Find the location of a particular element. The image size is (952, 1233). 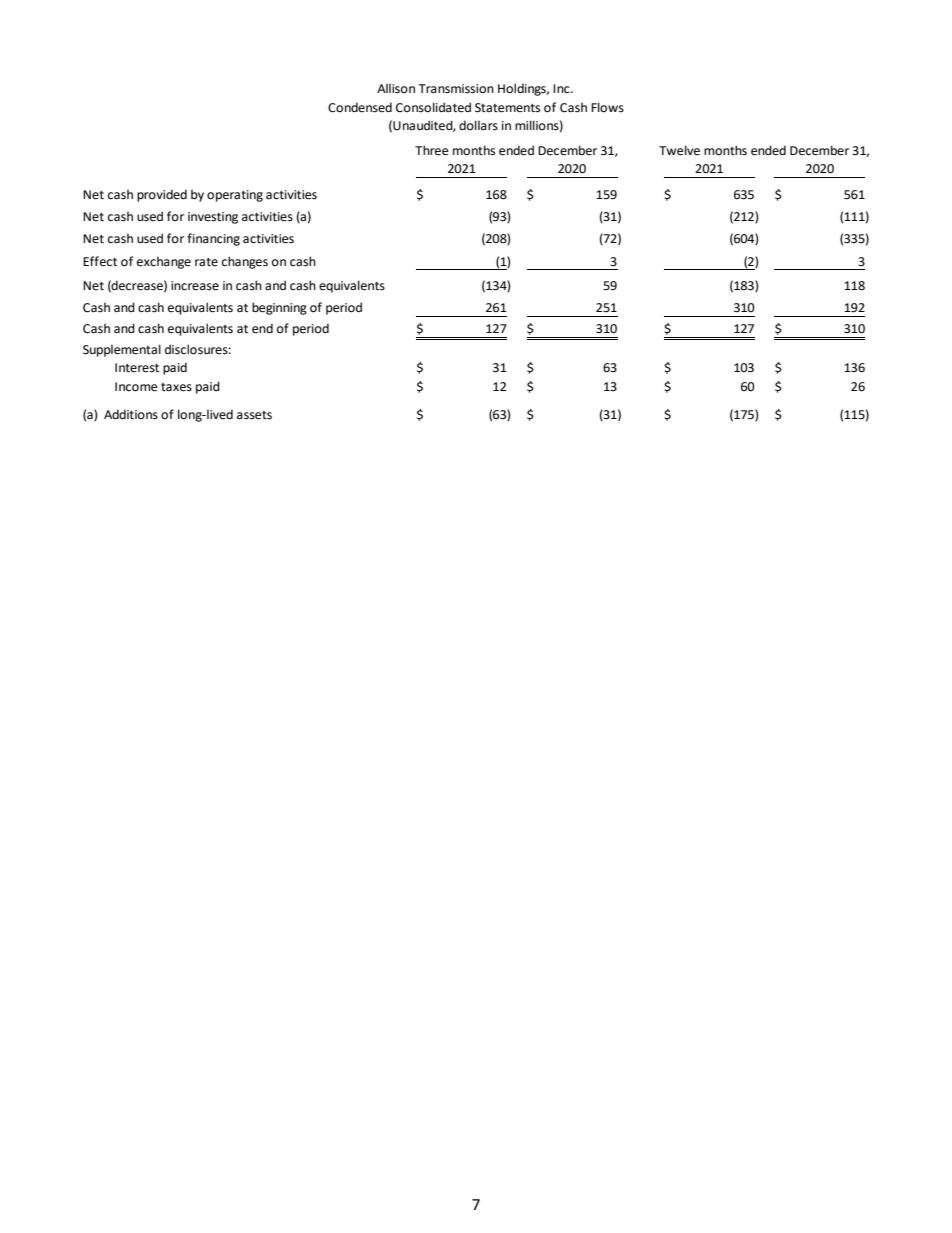

Allison is located at coordinates (396, 89).
